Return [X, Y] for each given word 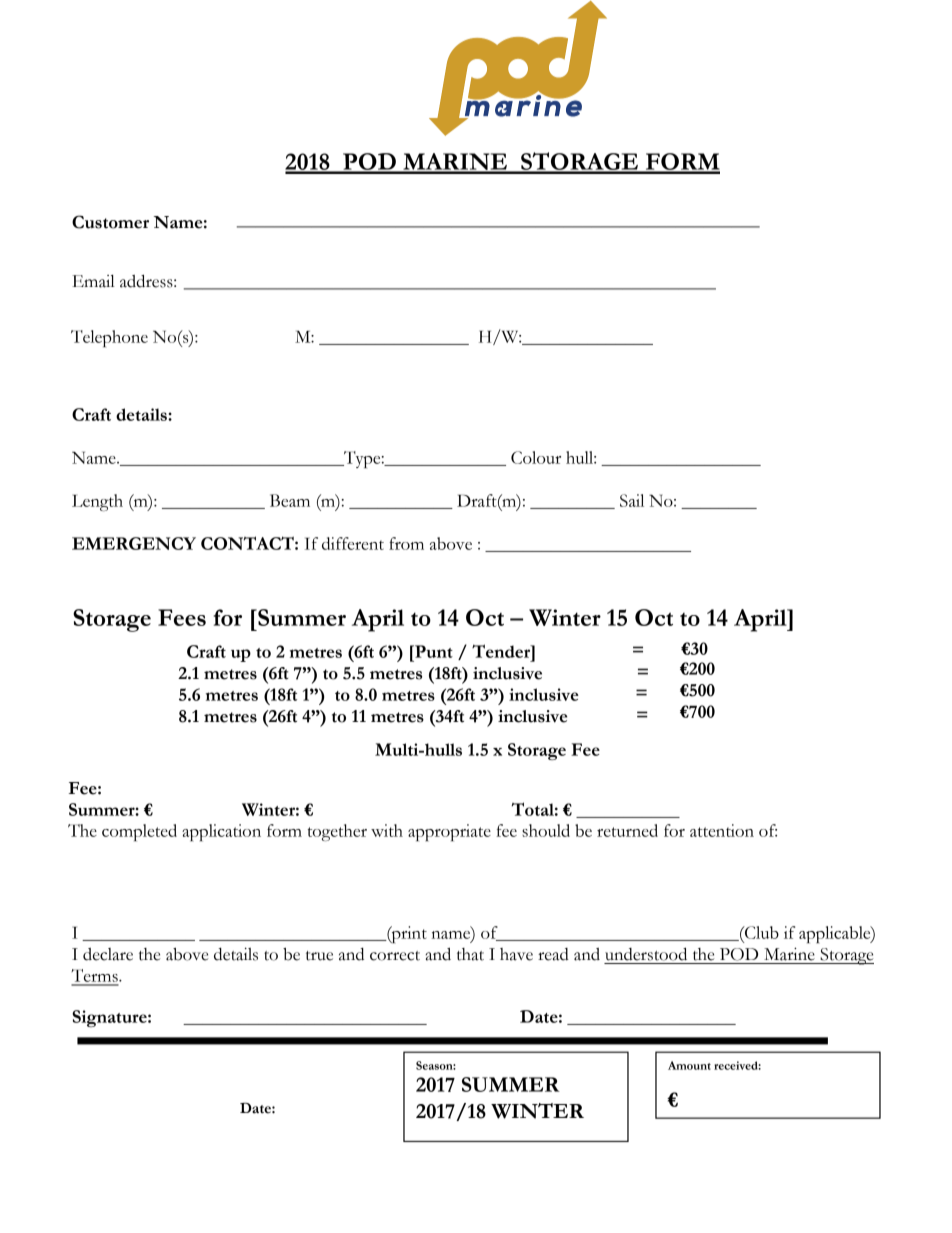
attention [722, 830]
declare [108, 954]
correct [395, 956]
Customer [110, 222]
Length [97, 502]
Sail [632, 500]
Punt [433, 651]
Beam [290, 500]
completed [139, 832]
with [387, 830]
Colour [536, 457]
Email [93, 281]
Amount [689, 1065]
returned [627, 830]
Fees [182, 617]
